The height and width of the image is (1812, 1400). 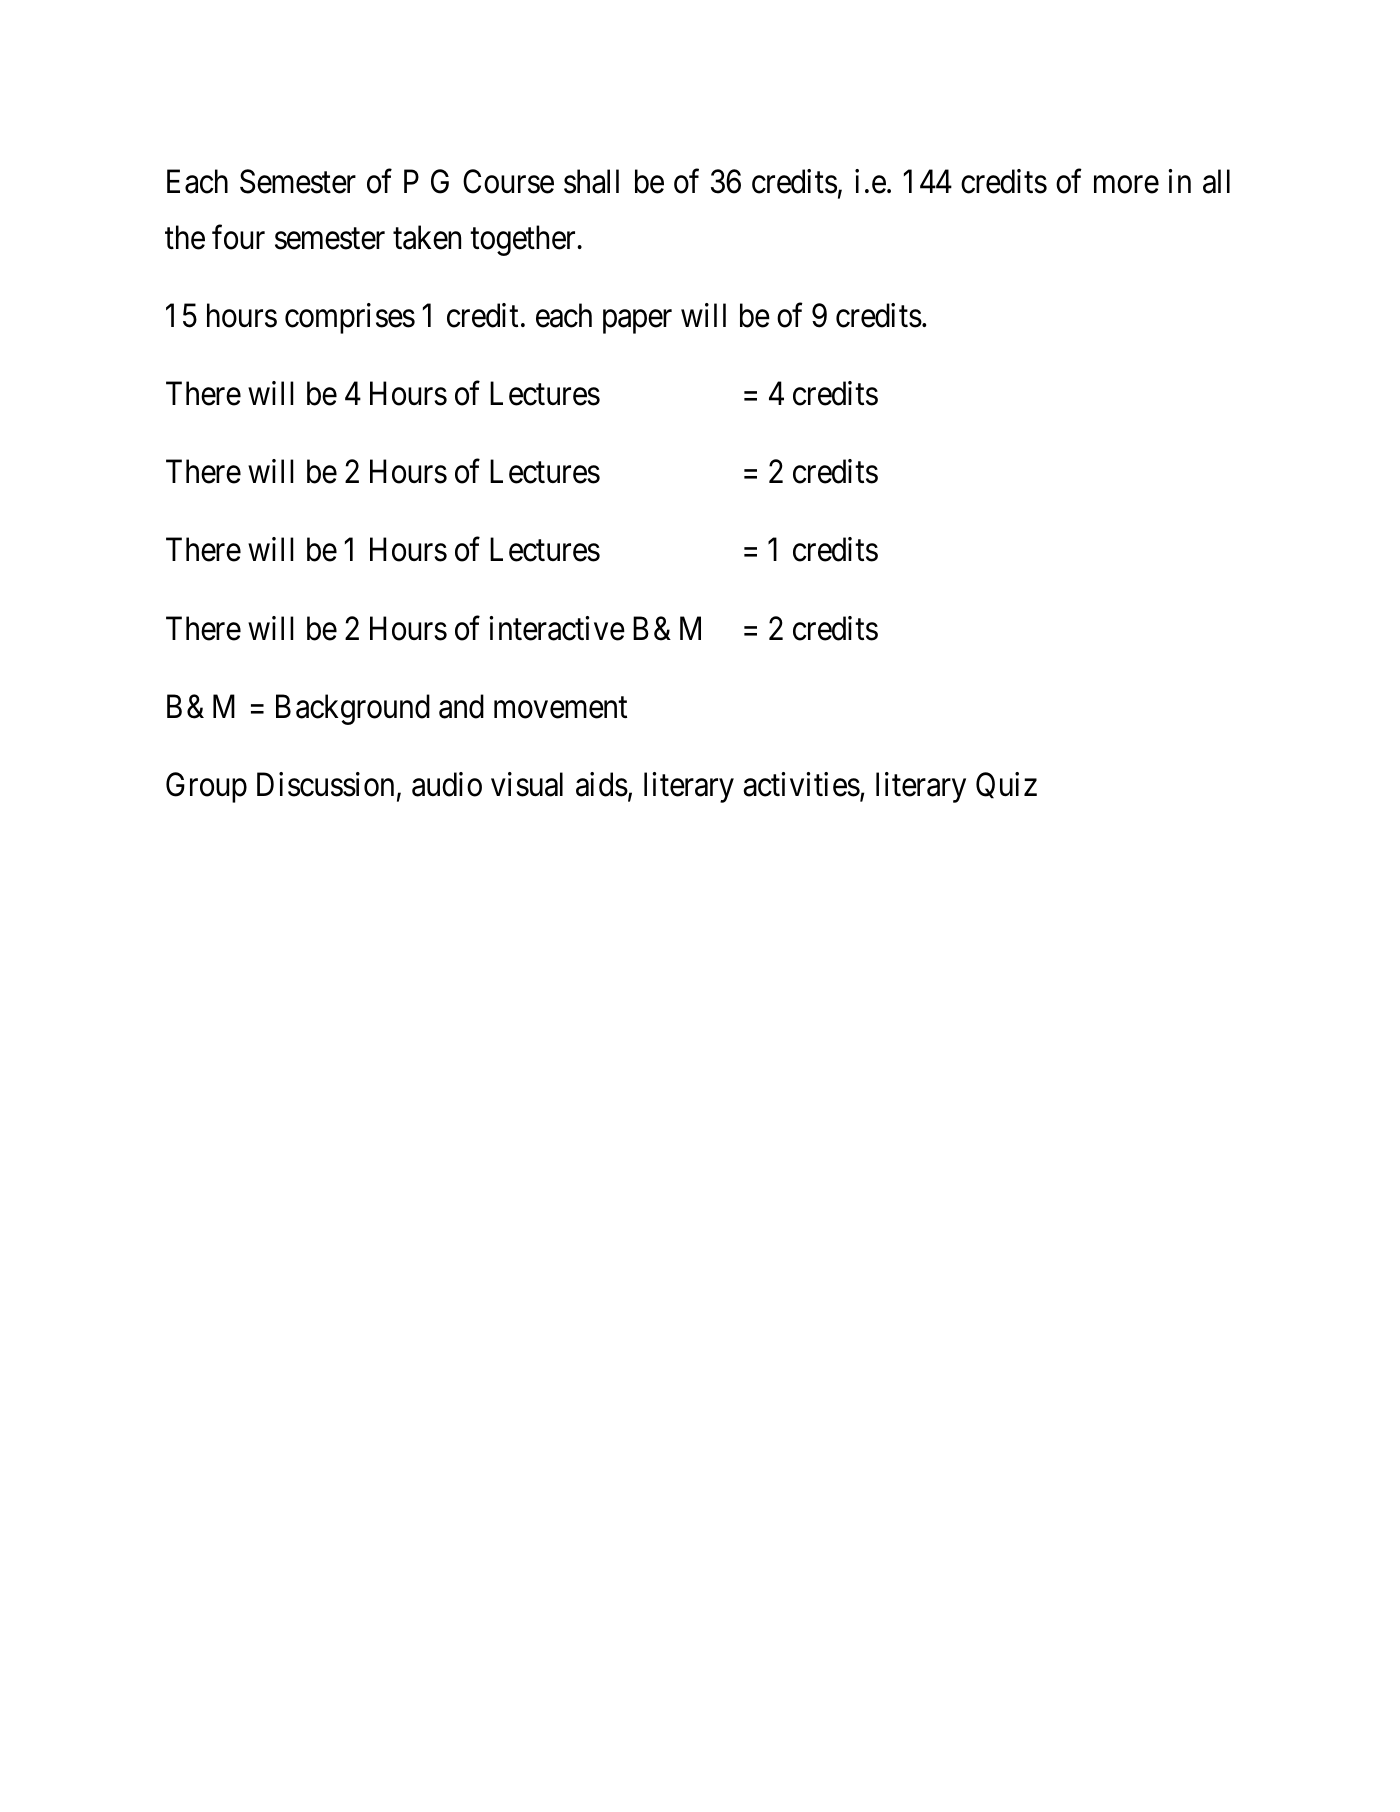 I want to click on interactive, so click(x=557, y=628).
